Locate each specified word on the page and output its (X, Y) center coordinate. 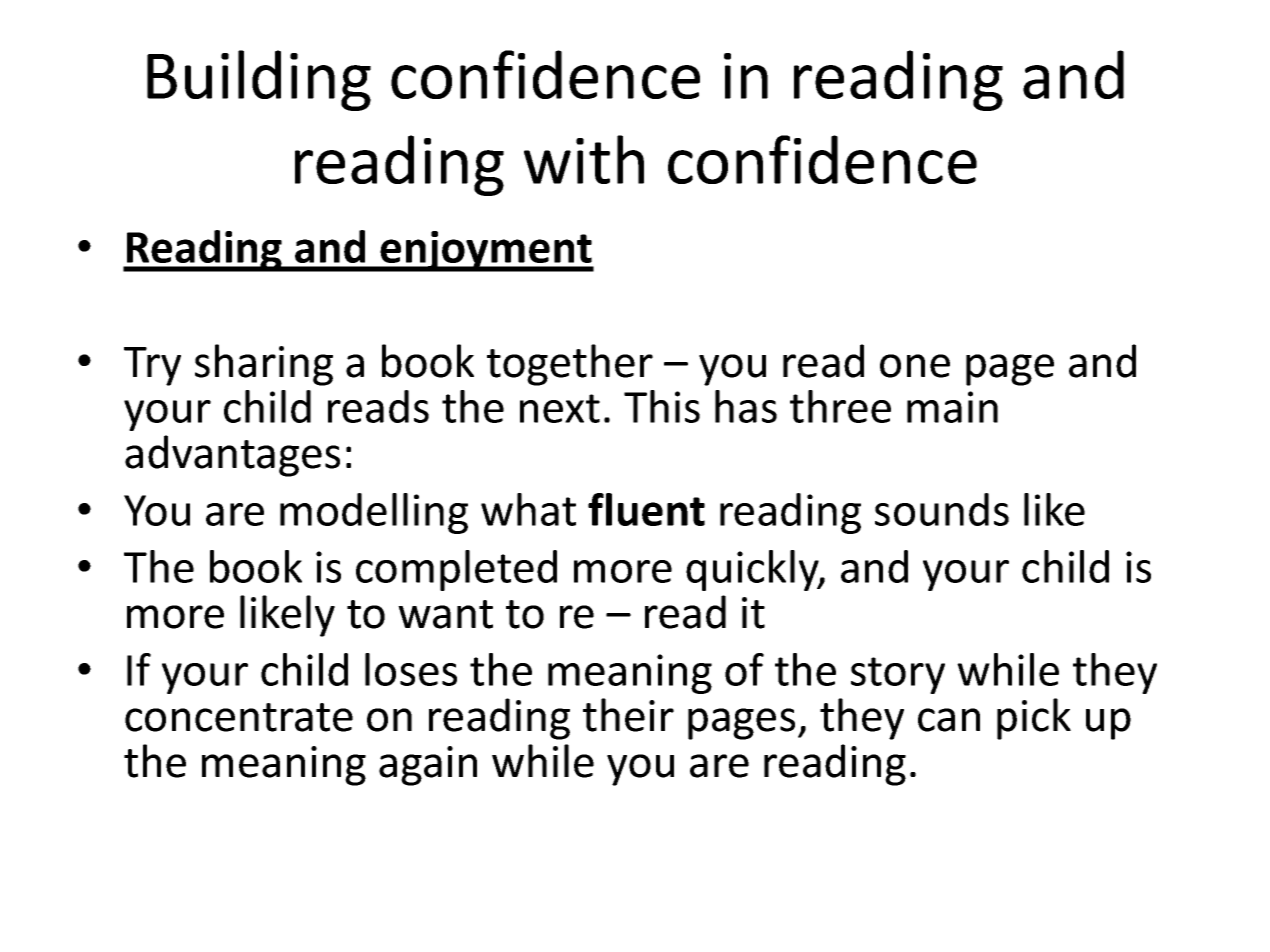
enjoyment (486, 251)
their (628, 715)
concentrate (239, 717)
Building (259, 80)
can (949, 720)
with (584, 159)
